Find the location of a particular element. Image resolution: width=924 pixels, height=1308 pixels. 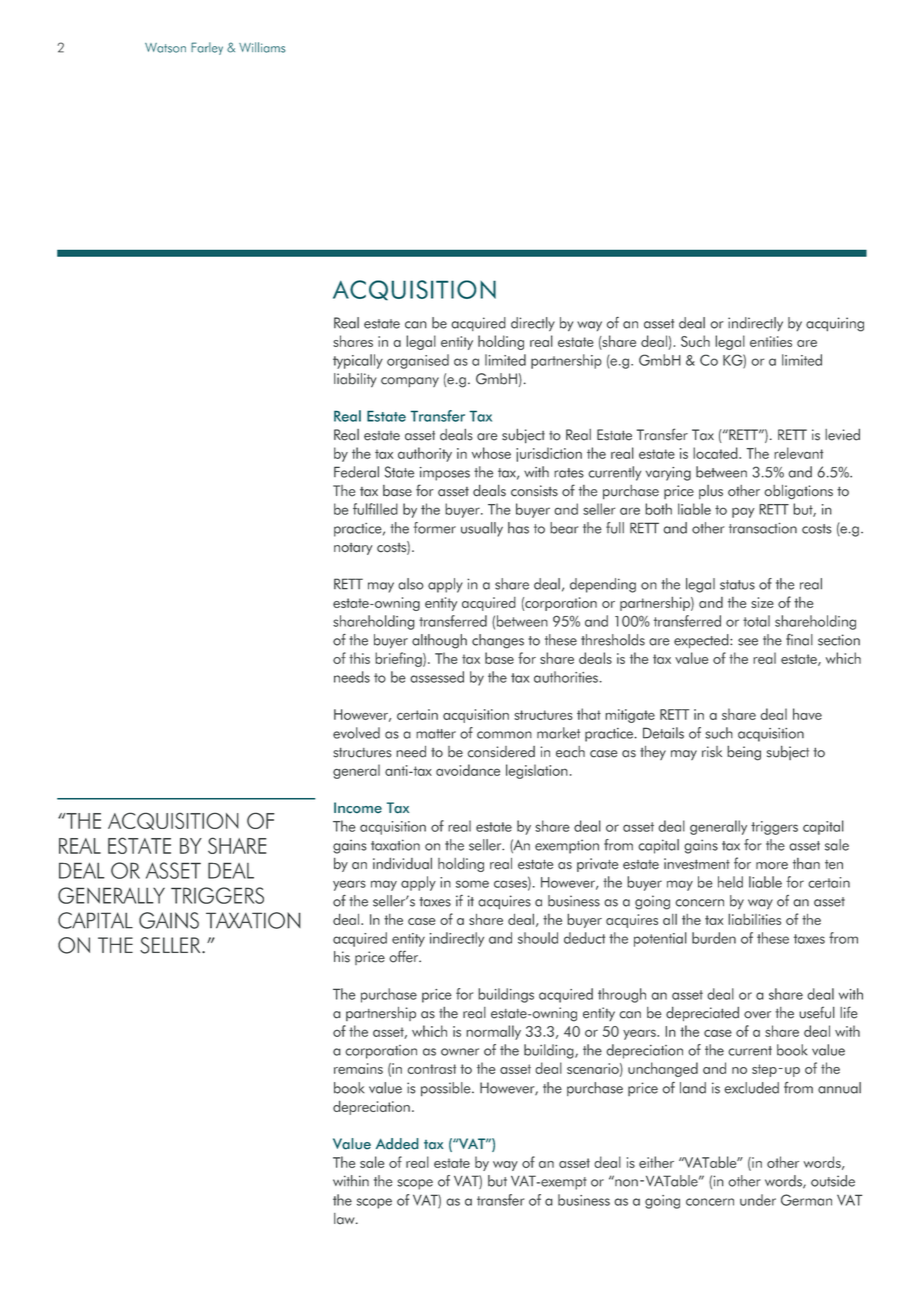

whose is located at coordinates (491, 453).
